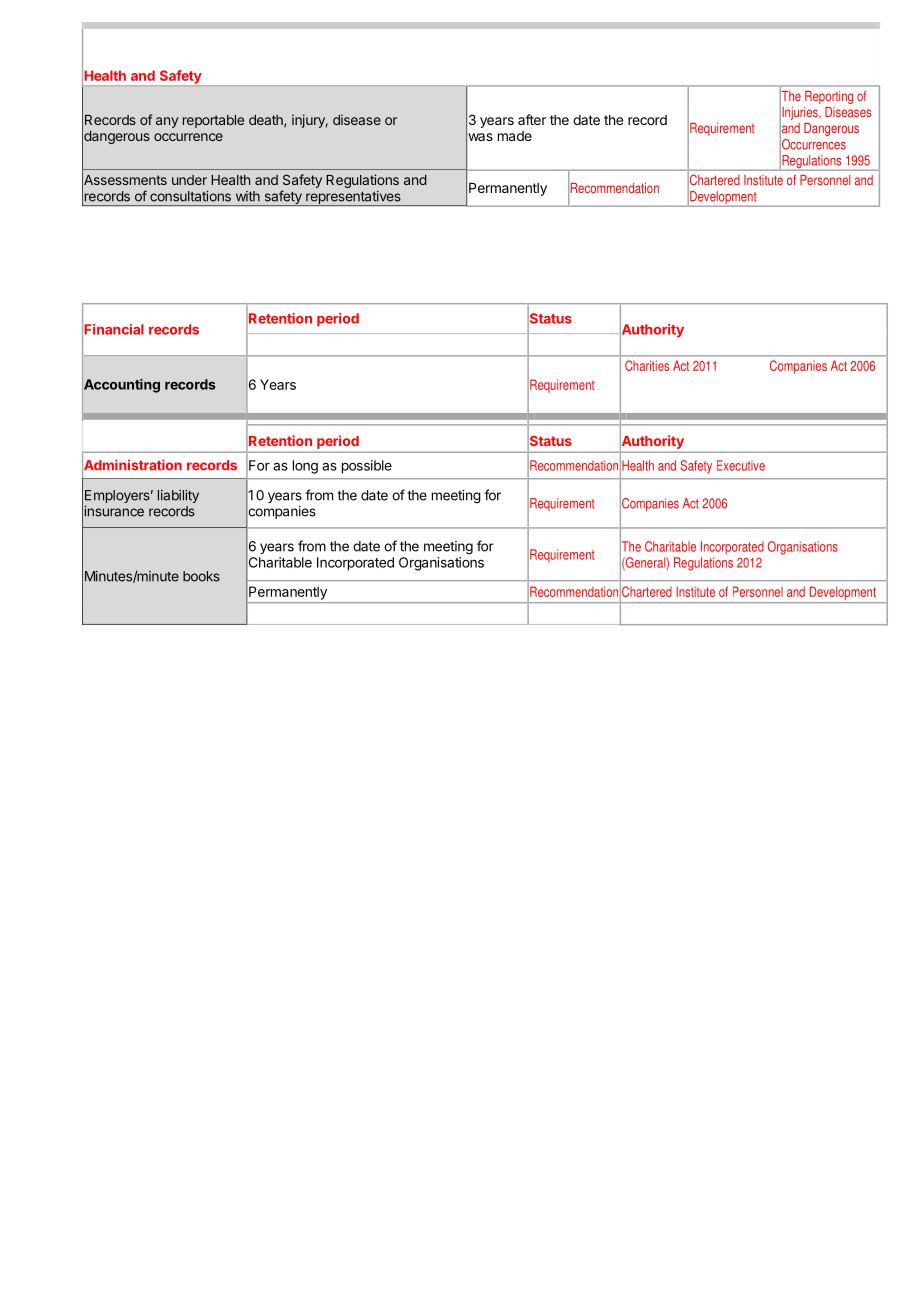 This screenshot has width=924, height=1308. Describe the element at coordinates (178, 496) in the screenshot. I see `liability` at that location.
